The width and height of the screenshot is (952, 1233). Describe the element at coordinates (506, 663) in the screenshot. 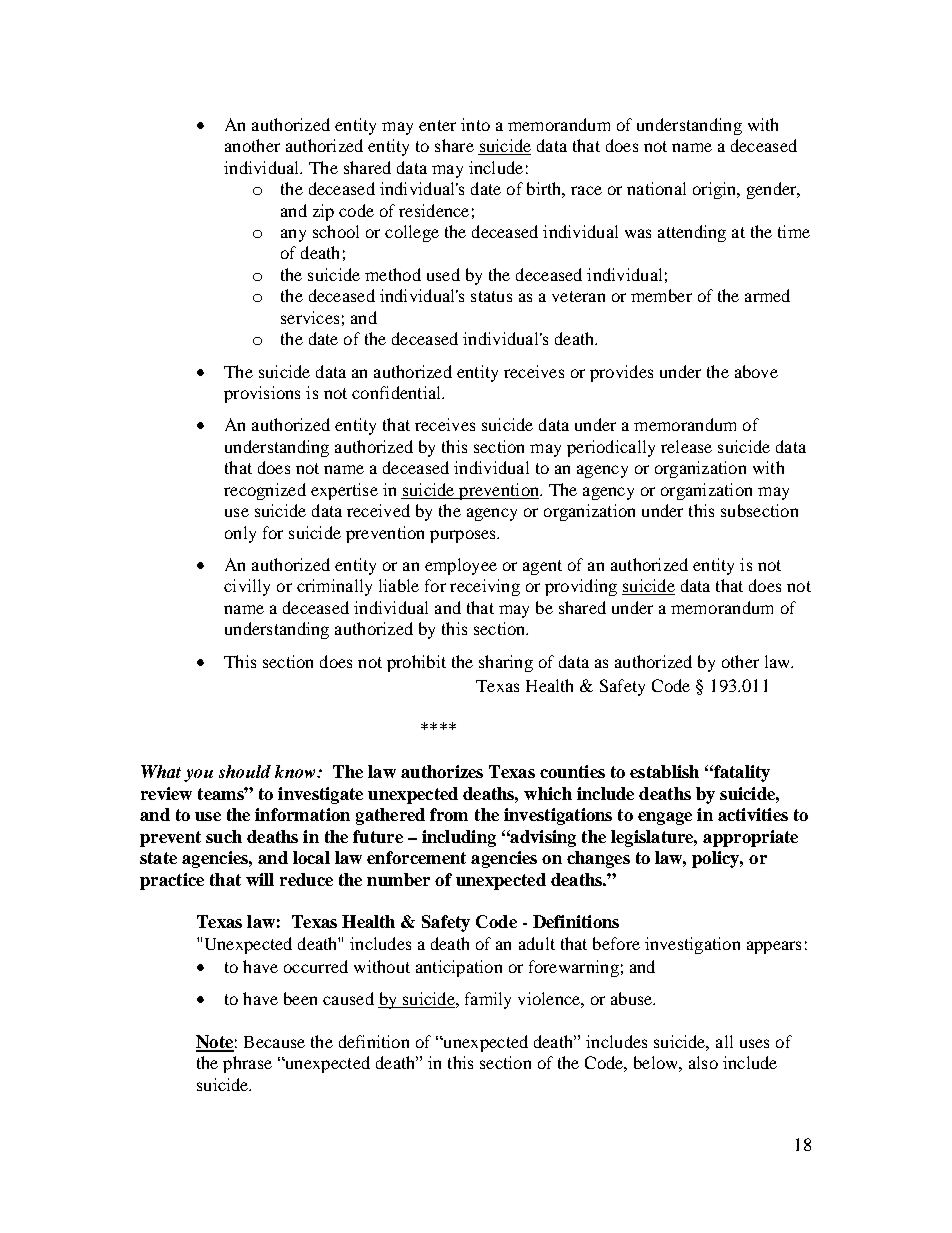

I see `sharing` at that location.
